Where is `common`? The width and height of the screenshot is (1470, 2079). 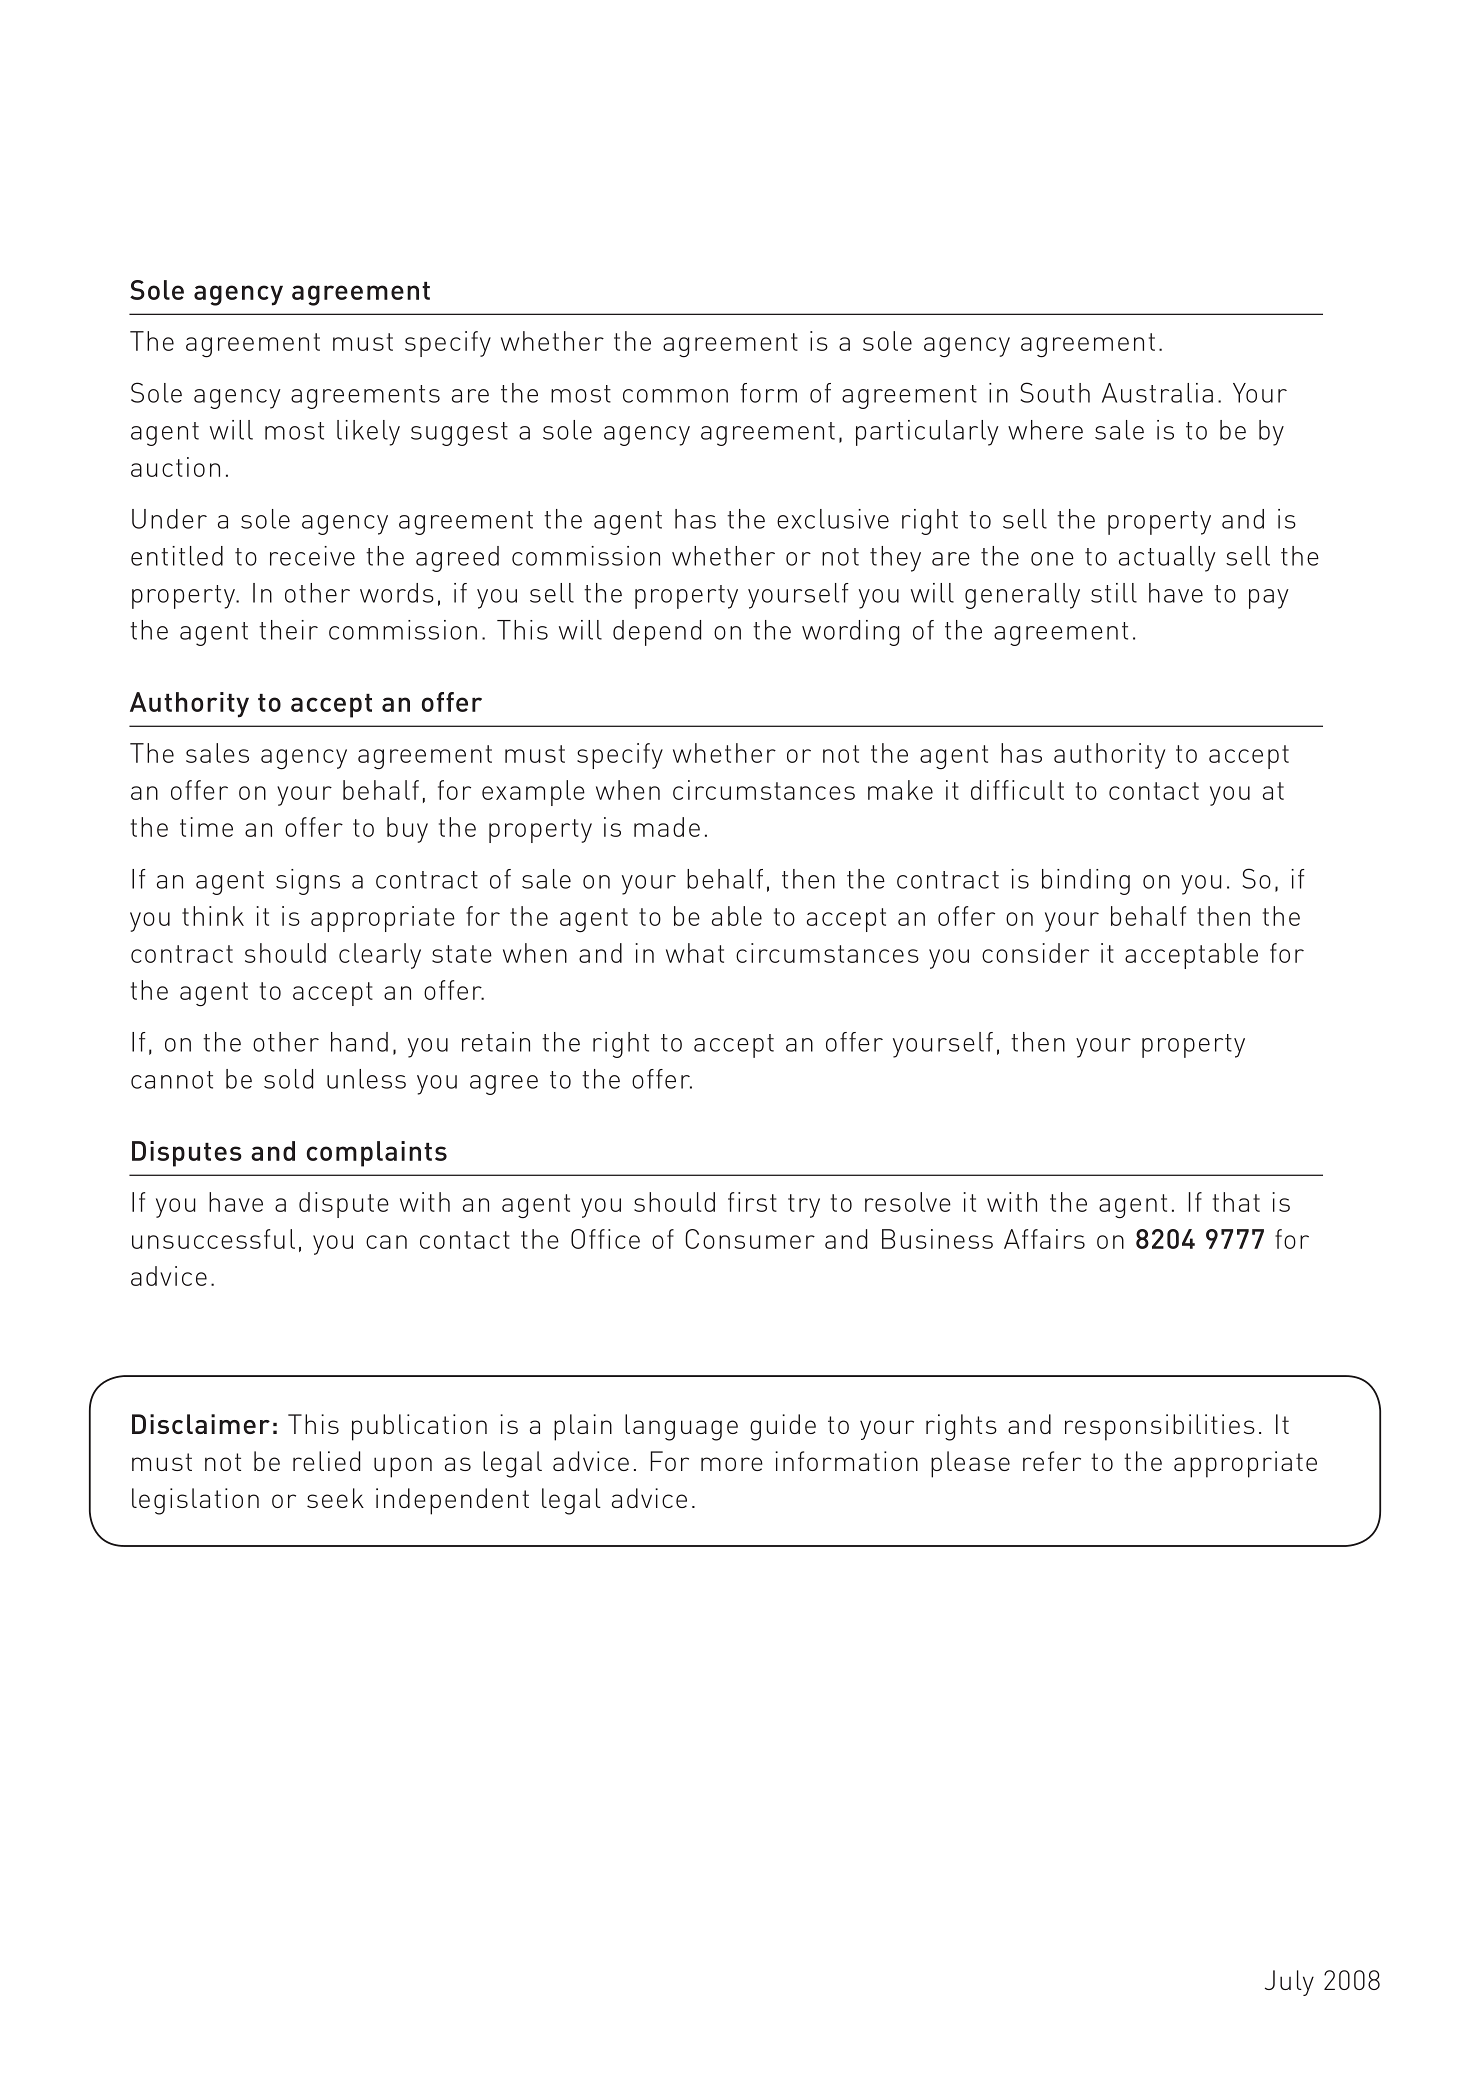 common is located at coordinates (675, 396).
